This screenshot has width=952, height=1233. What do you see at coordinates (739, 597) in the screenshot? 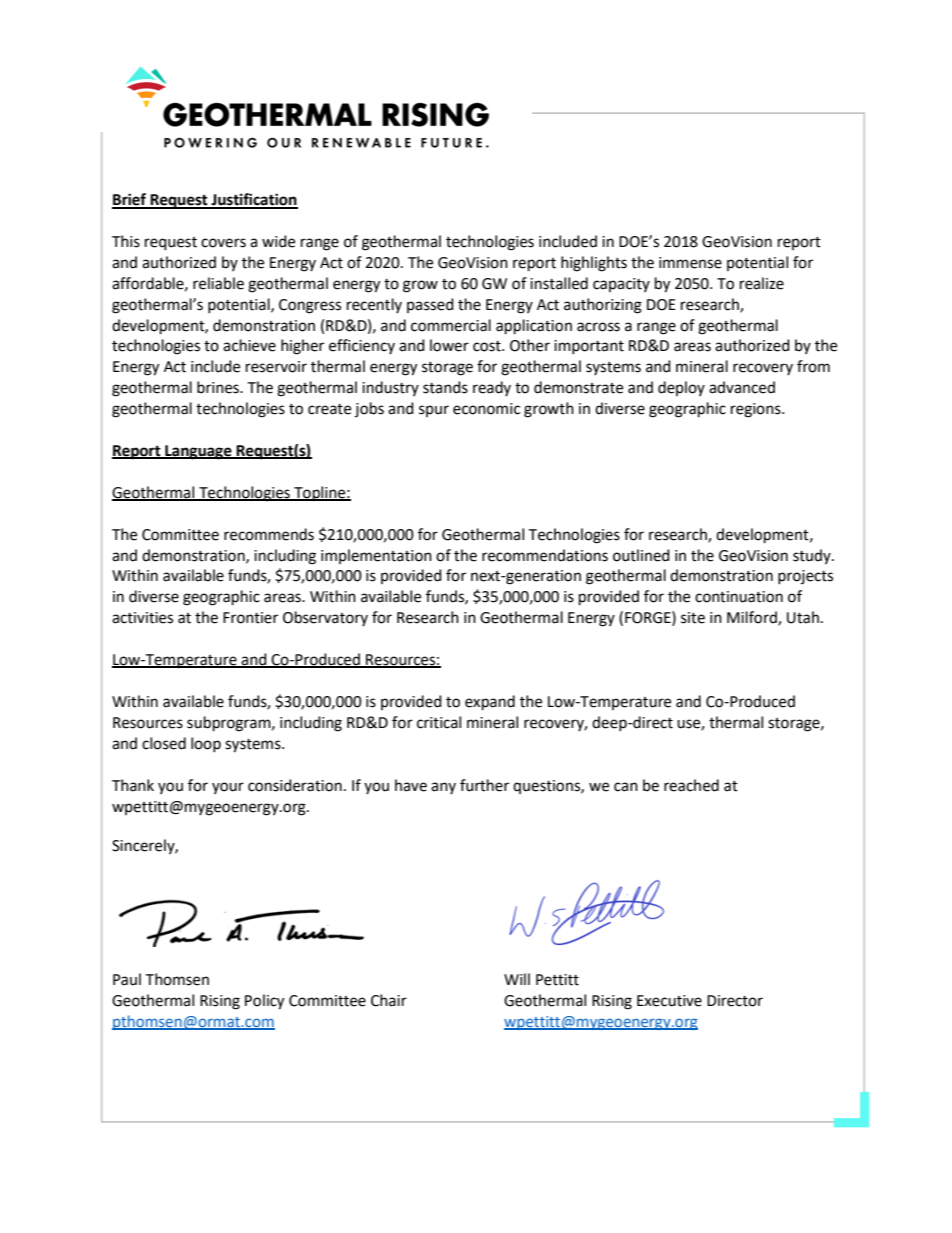
I see `continuation` at bounding box center [739, 597].
